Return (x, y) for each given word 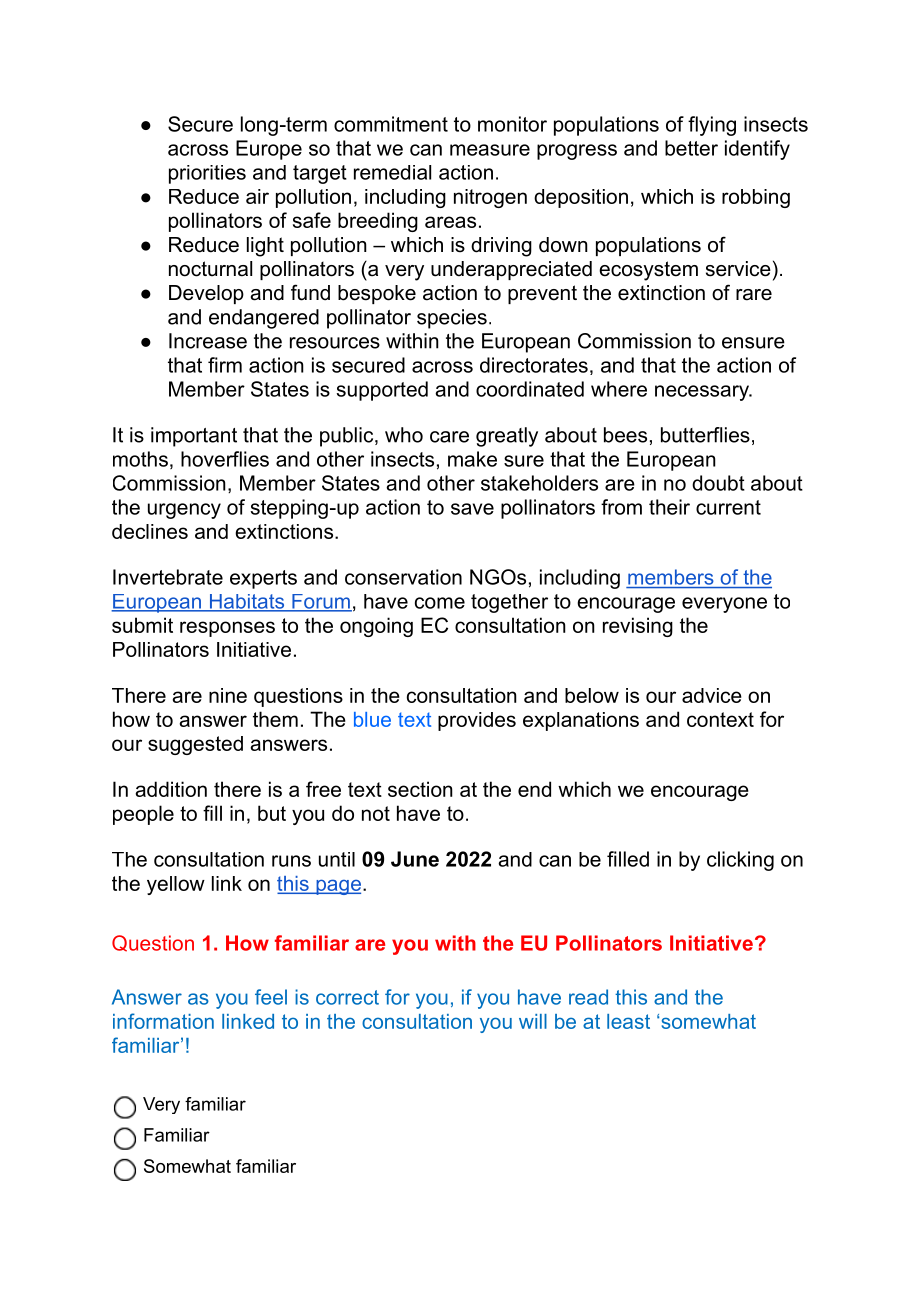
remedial (392, 172)
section (420, 789)
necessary (703, 393)
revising (638, 627)
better (691, 148)
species (452, 319)
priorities (207, 174)
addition (171, 789)
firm (225, 365)
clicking (740, 861)
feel (271, 997)
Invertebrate (168, 577)
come (440, 603)
